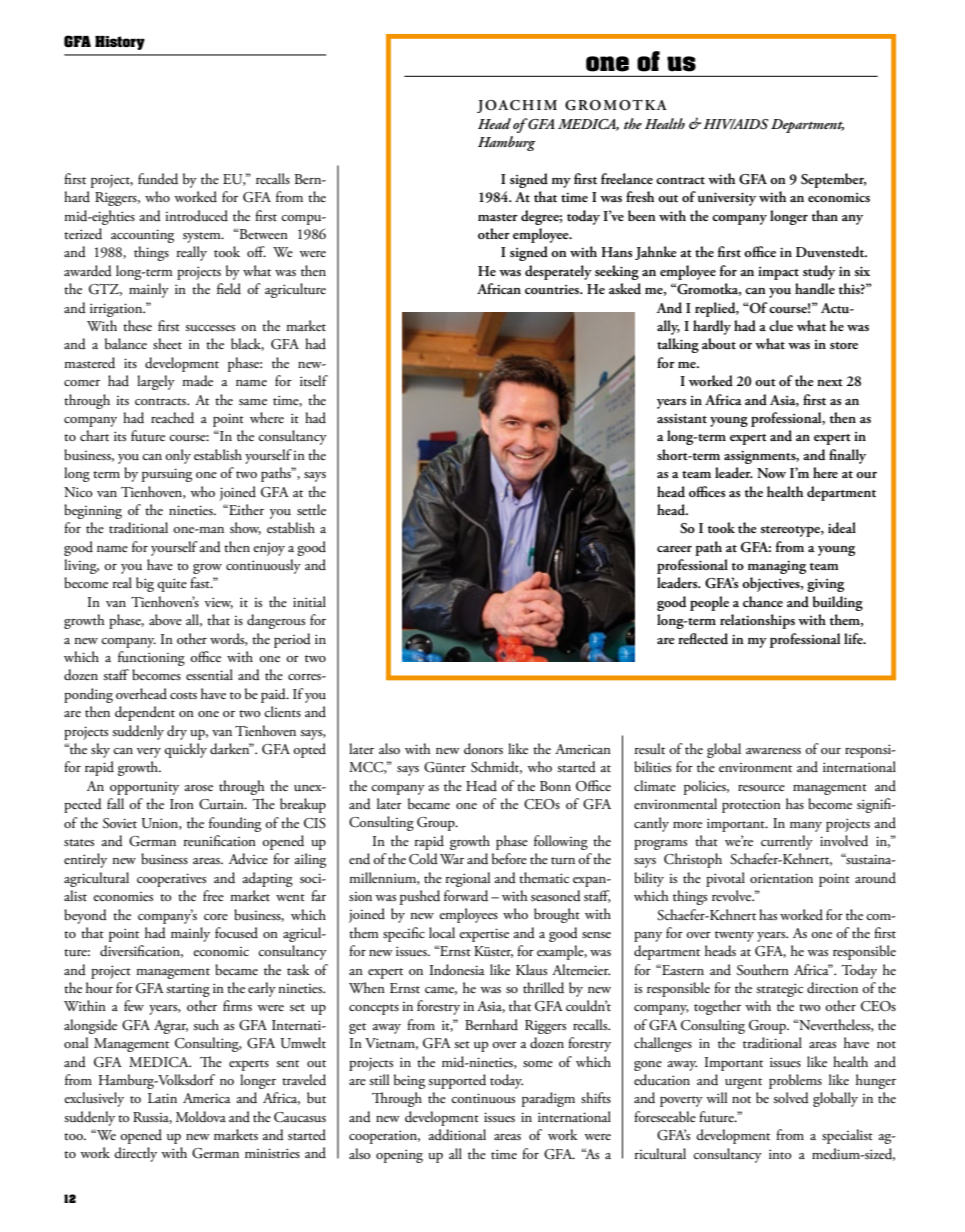 The width and height of the page is (965, 1232). What do you see at coordinates (517, 106) in the page?
I see `joachim` at bounding box center [517, 106].
